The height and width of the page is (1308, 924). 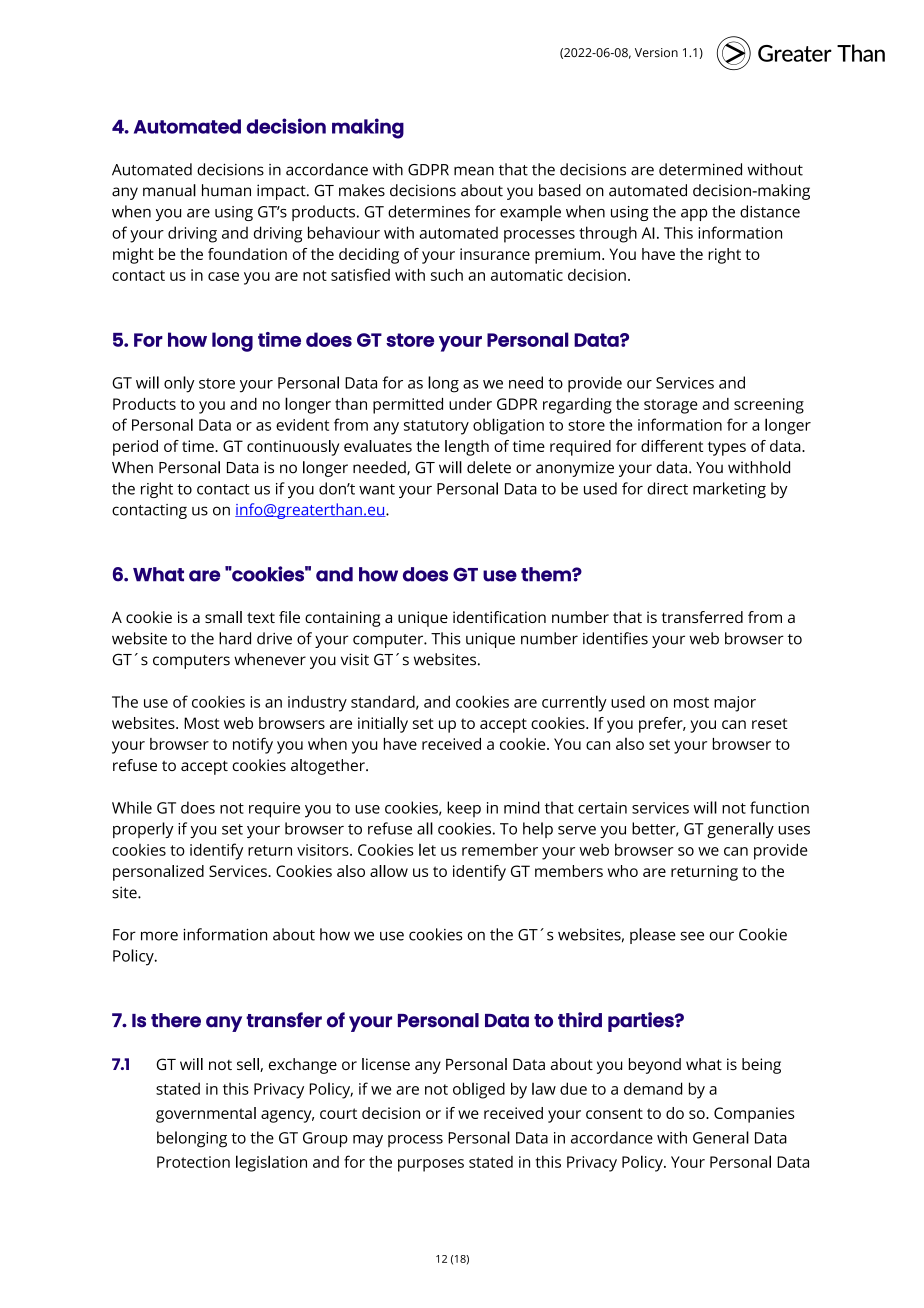 What do you see at coordinates (779, 807) in the page?
I see `function` at bounding box center [779, 807].
